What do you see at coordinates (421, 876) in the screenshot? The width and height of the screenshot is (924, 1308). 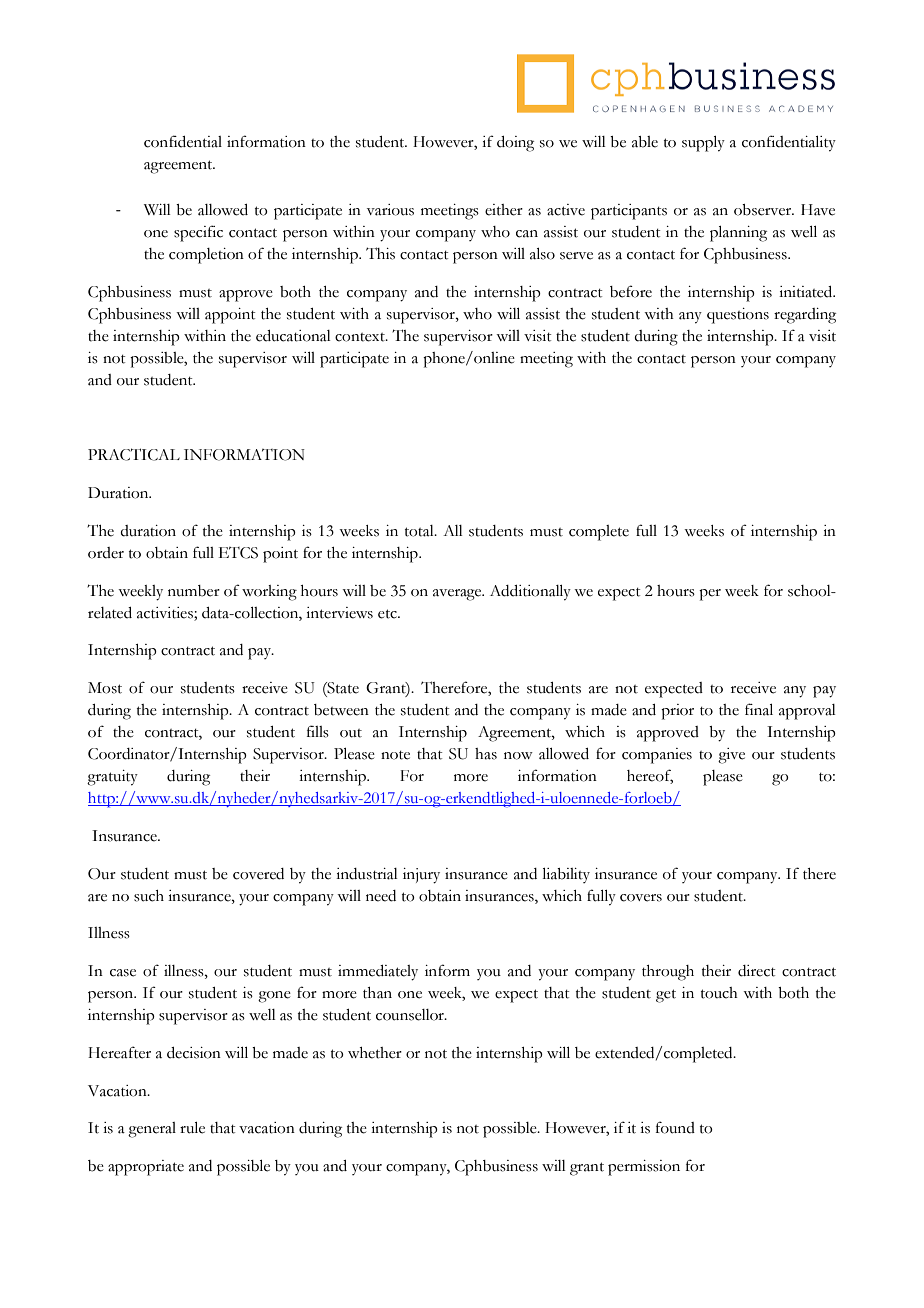 I see `injury` at bounding box center [421, 876].
